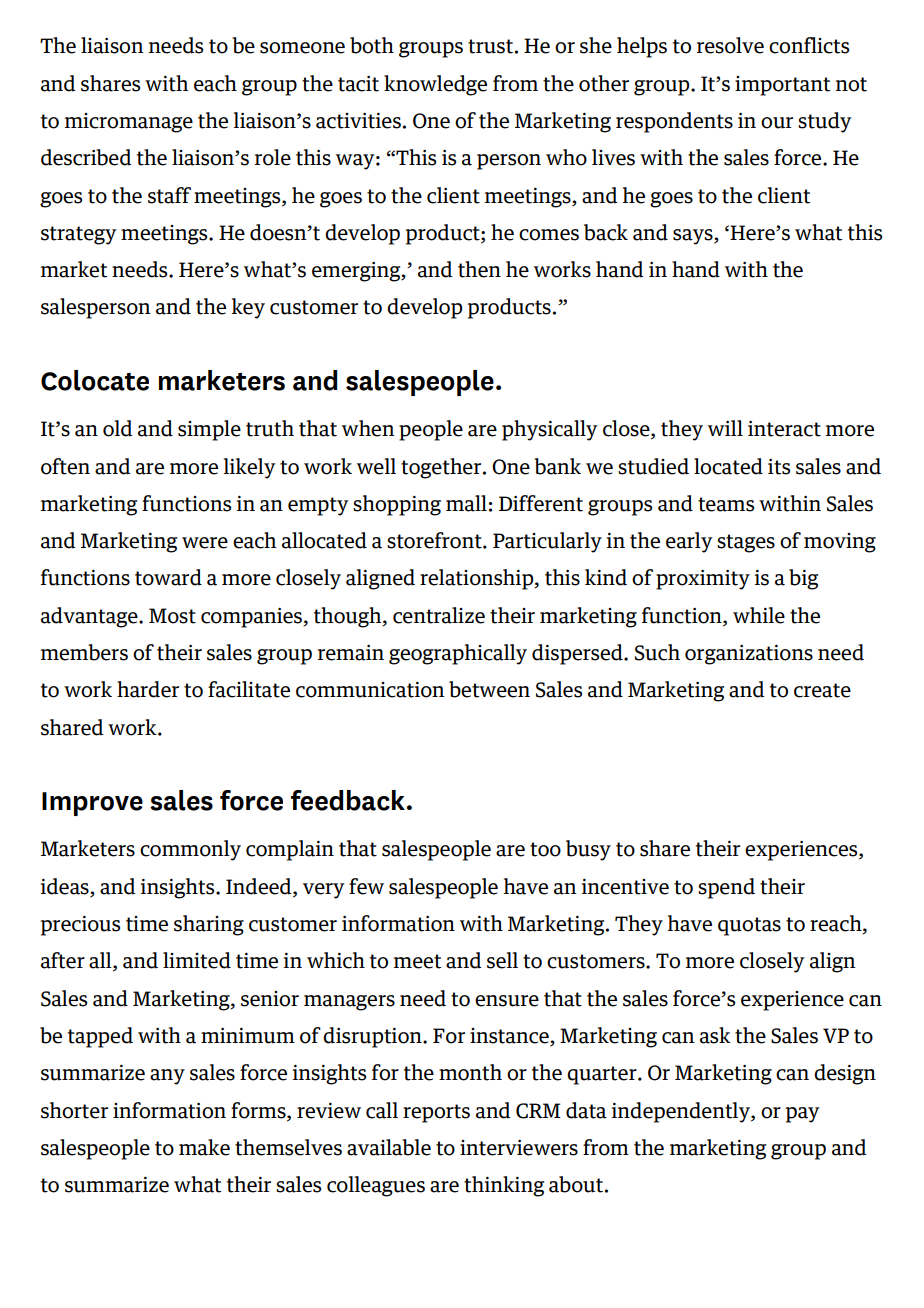 This document has height=1308, width=924. What do you see at coordinates (204, 1147) in the document?
I see `make` at bounding box center [204, 1147].
